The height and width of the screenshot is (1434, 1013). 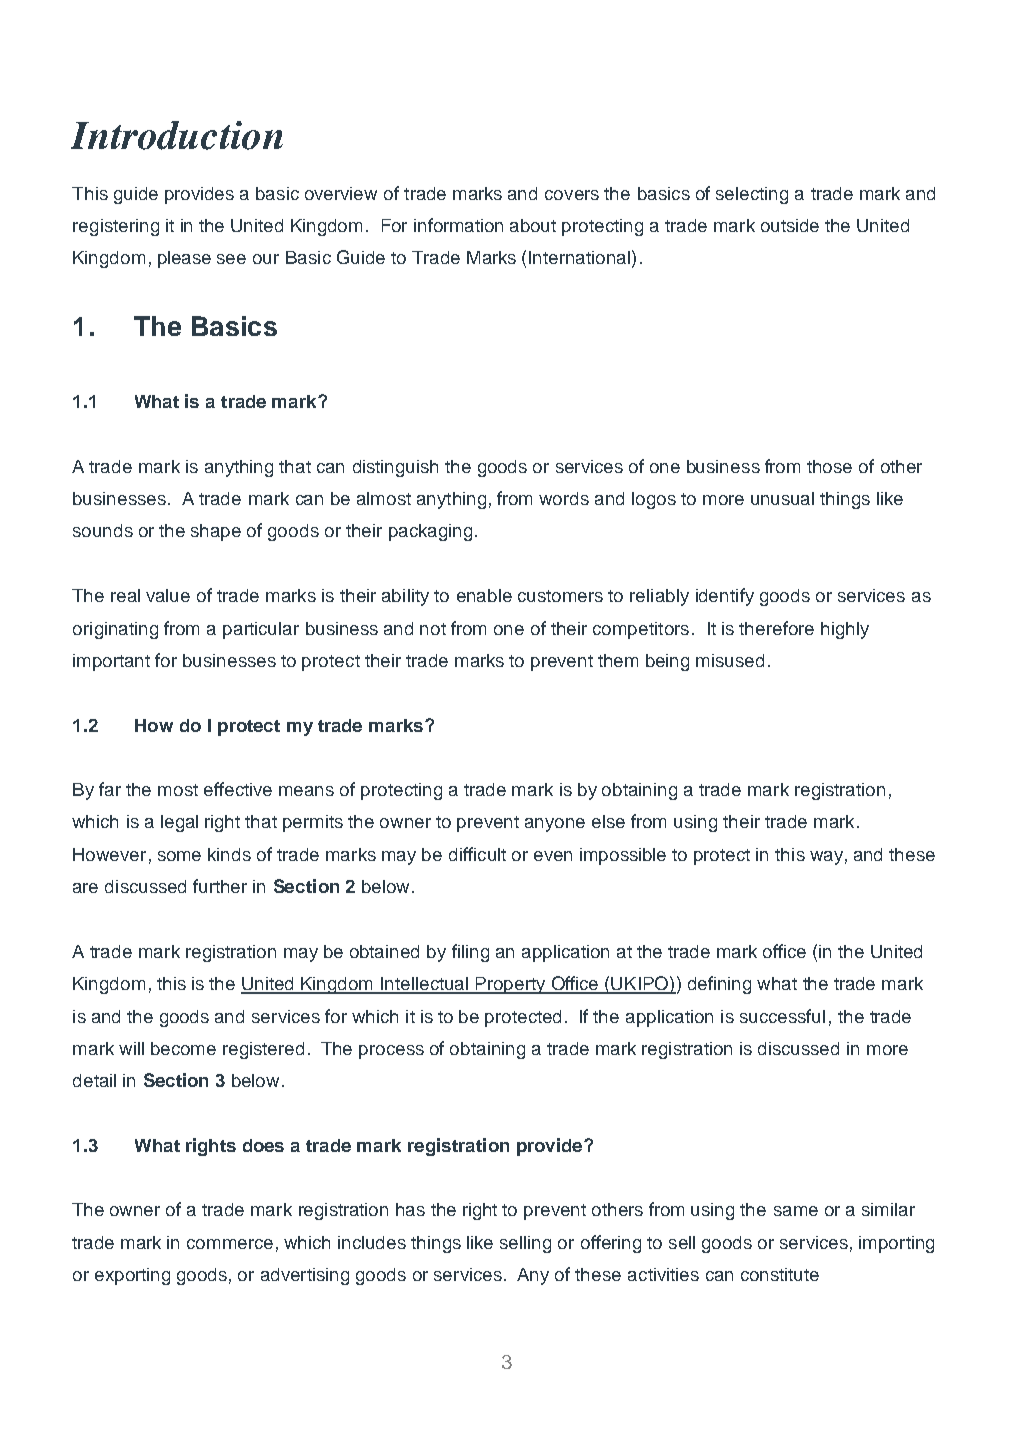 What do you see at coordinates (730, 660) in the screenshot?
I see `misused` at bounding box center [730, 660].
